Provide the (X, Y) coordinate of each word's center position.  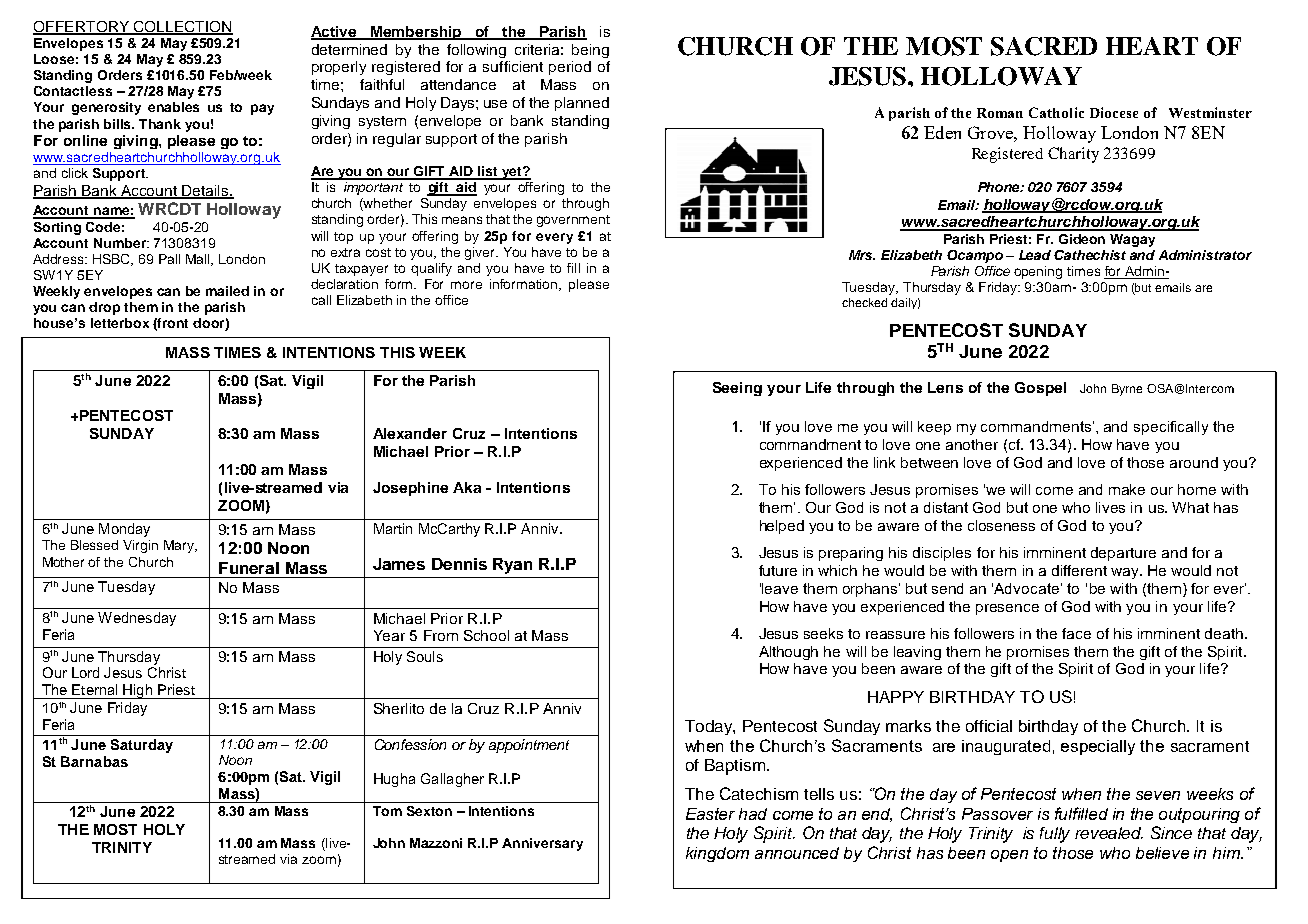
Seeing (737, 389)
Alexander (410, 433)
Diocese (1114, 112)
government (573, 221)
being (590, 51)
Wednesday (137, 619)
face (1076, 633)
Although (788, 653)
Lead (1035, 255)
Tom (387, 811)
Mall (199, 260)
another (972, 444)
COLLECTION (182, 27)
